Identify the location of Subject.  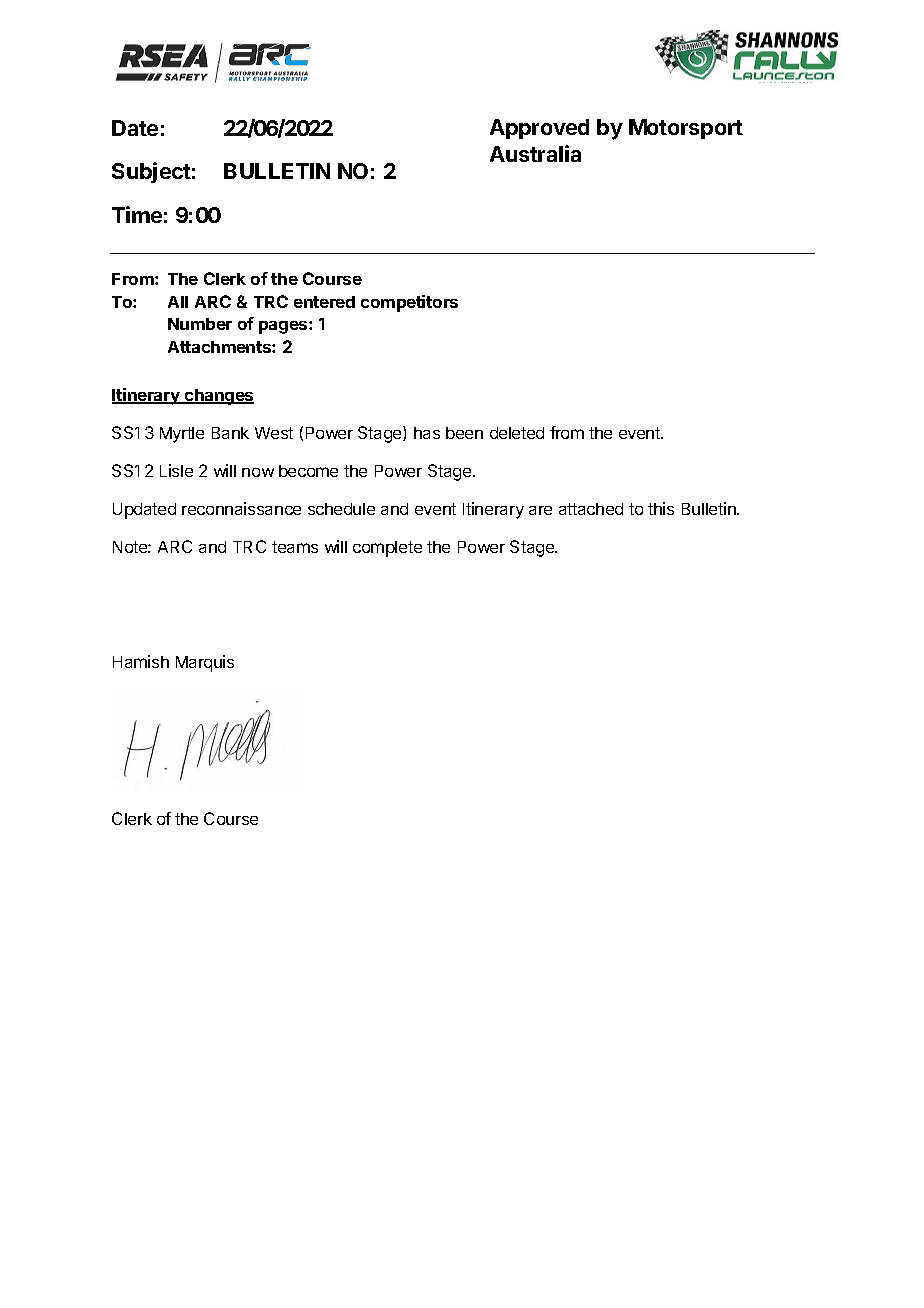
(151, 172).
